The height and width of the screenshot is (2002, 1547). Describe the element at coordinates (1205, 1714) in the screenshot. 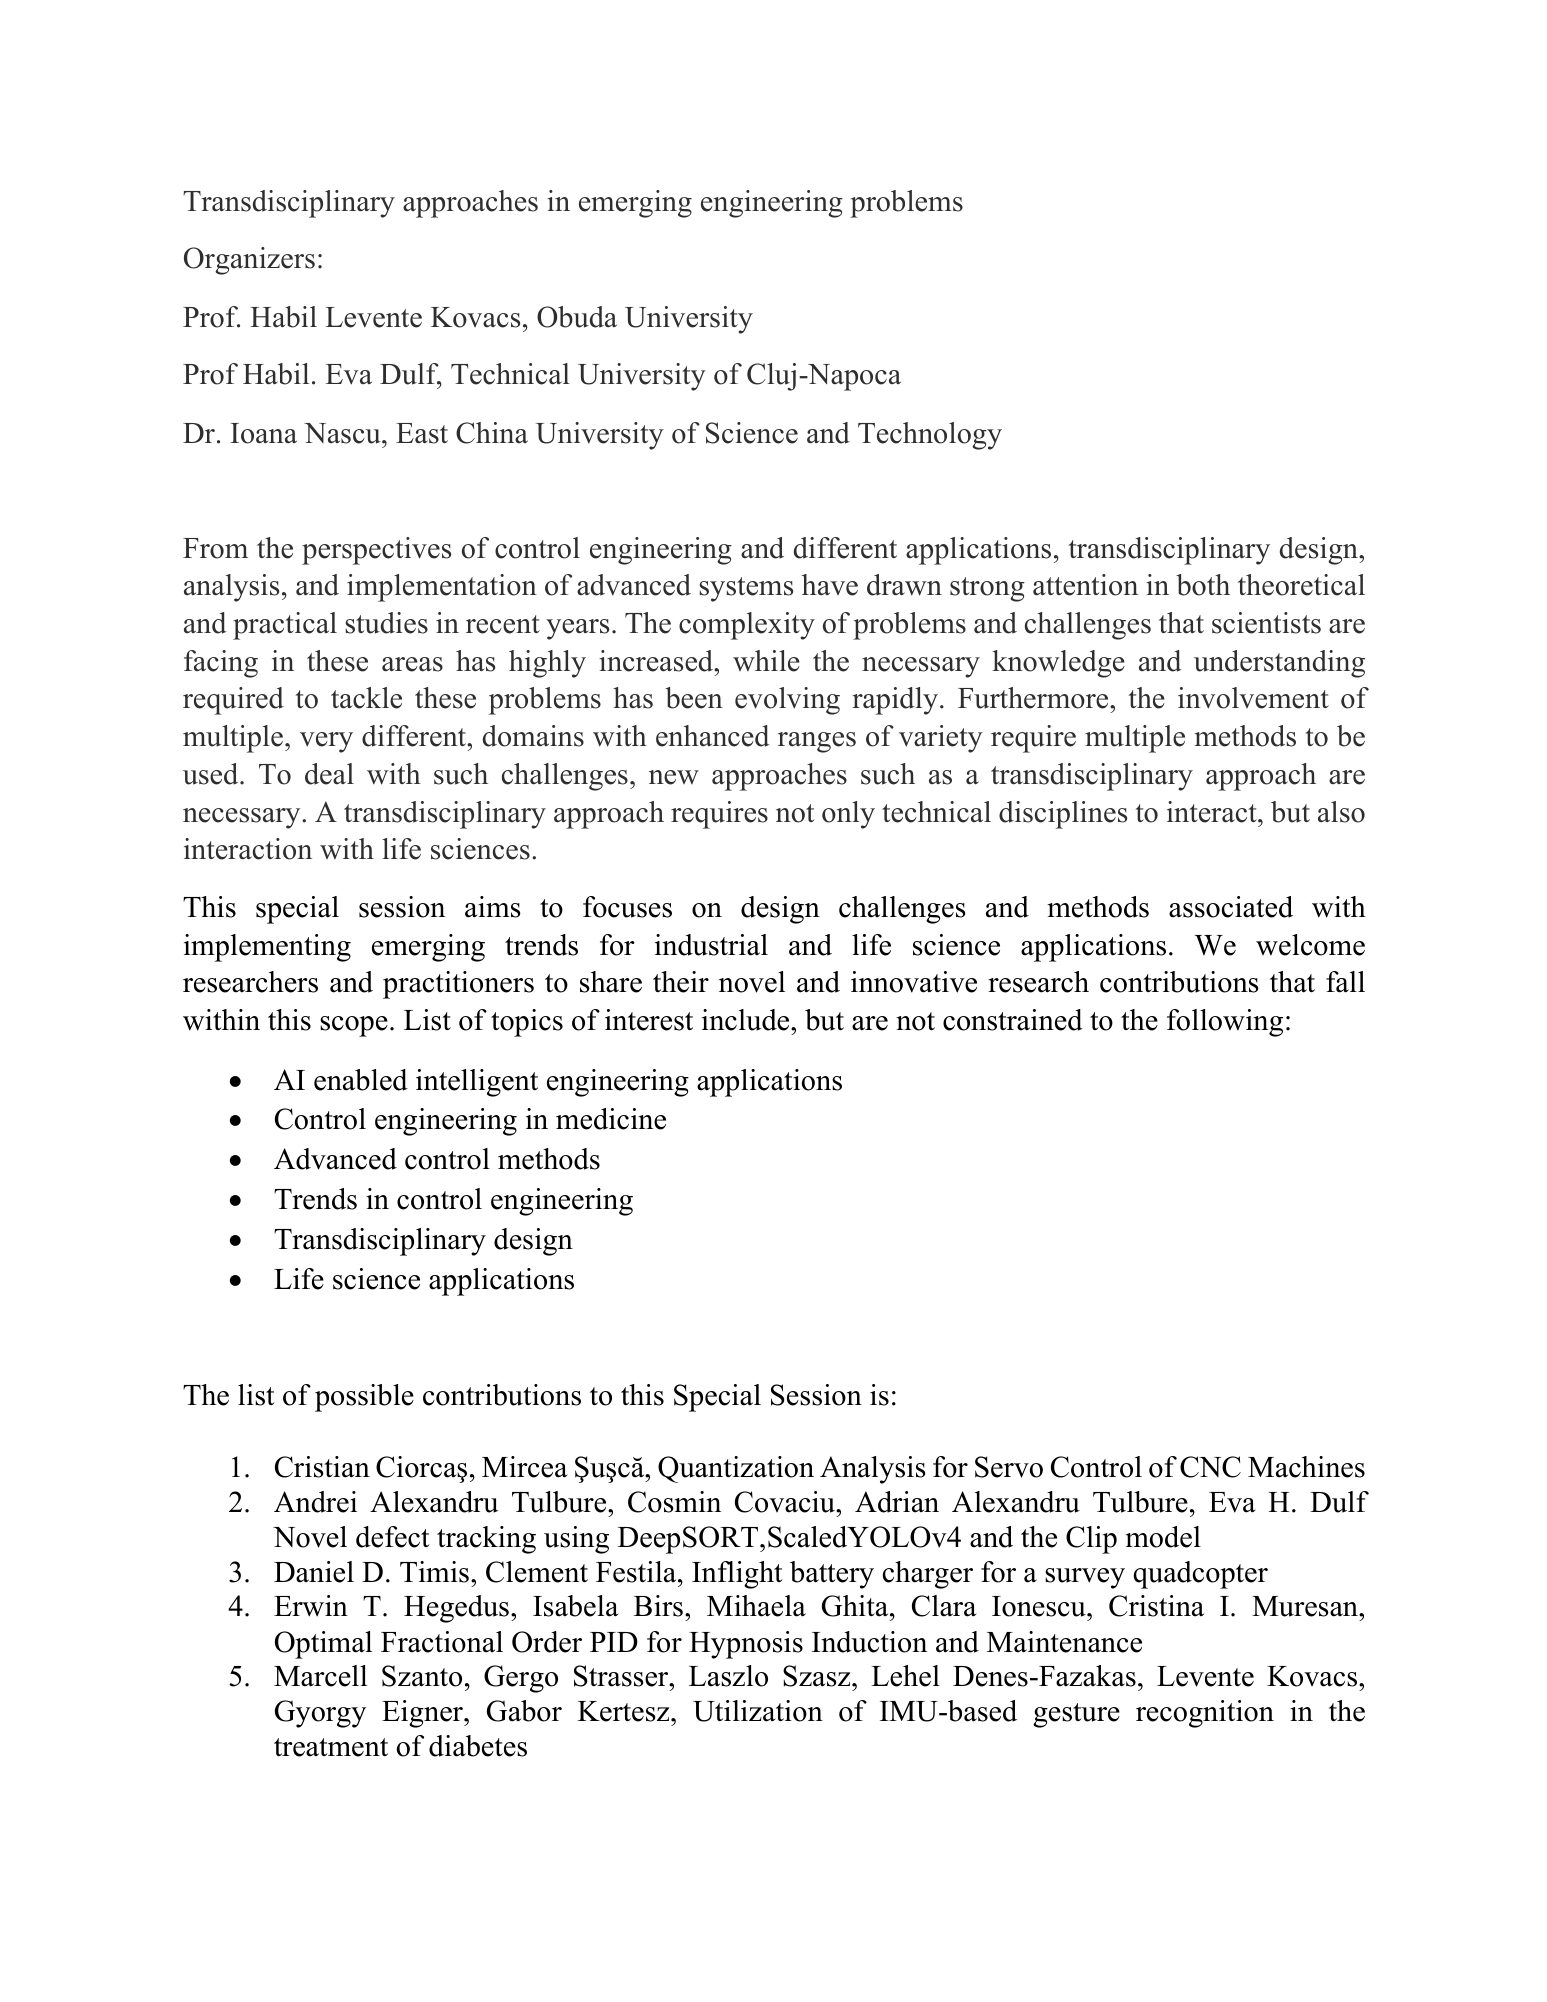

I see `recognition` at that location.
